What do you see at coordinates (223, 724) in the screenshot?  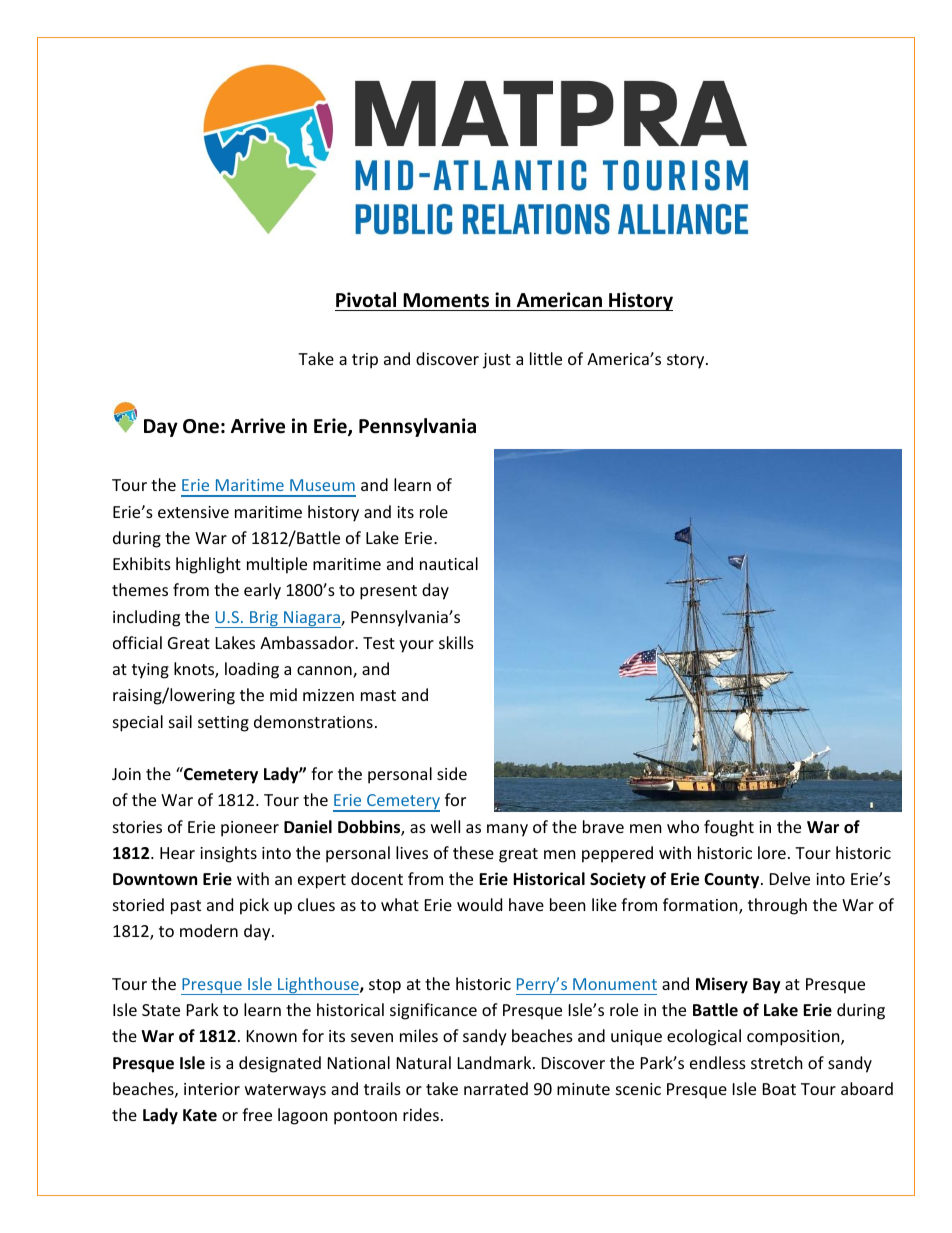 I see `setting` at bounding box center [223, 724].
